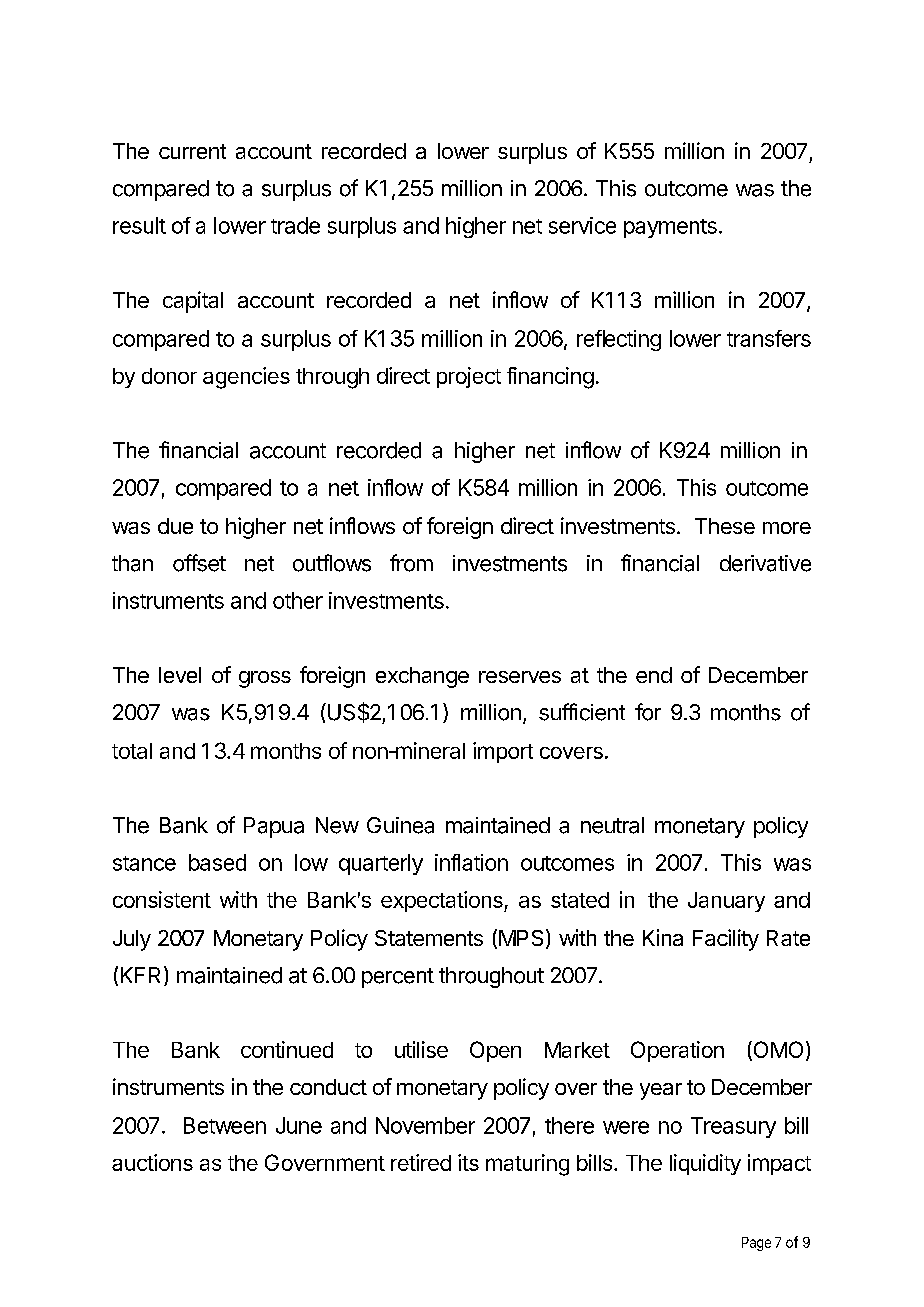 The image size is (924, 1307). What do you see at coordinates (582, 225) in the document?
I see `service` at bounding box center [582, 225].
